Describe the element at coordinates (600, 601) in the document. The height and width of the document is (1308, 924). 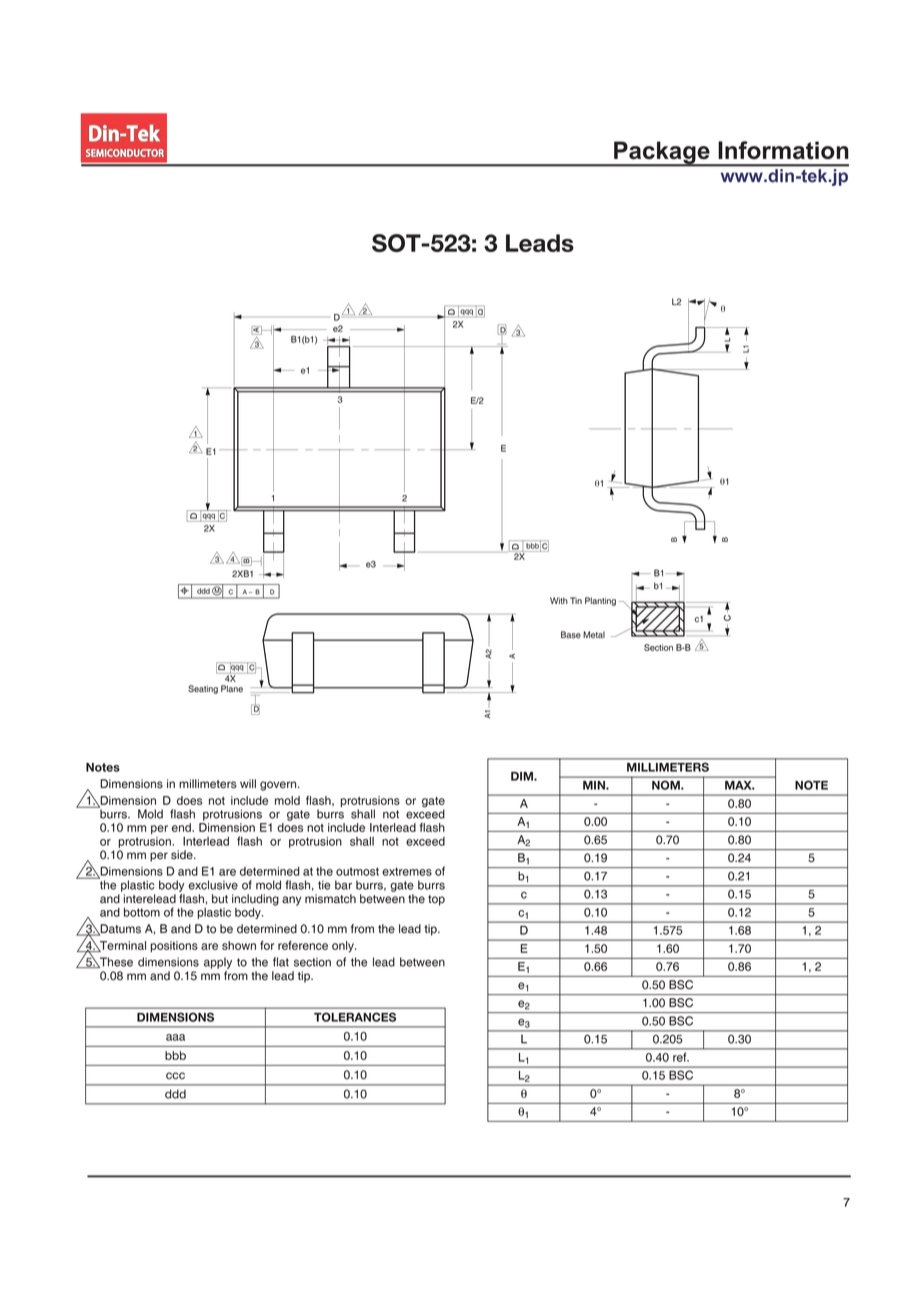
I see `Planting` at that location.
